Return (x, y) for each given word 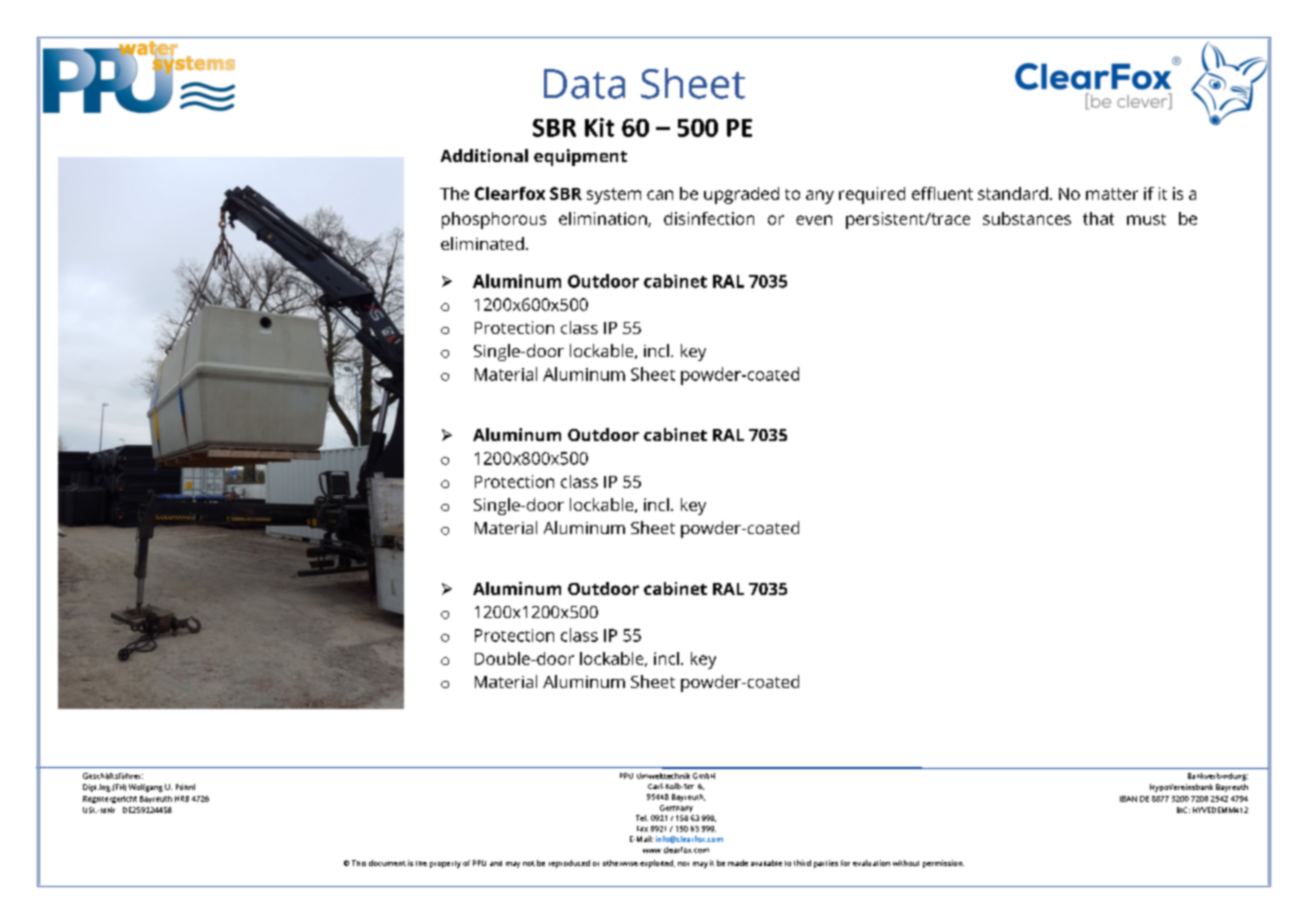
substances (1027, 218)
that (1098, 218)
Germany (676, 808)
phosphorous (494, 220)
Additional (484, 155)
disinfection (709, 218)
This (359, 863)
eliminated (482, 243)
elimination (604, 219)
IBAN (1128, 799)
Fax (642, 829)
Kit (599, 127)
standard (1013, 193)
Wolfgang (146, 788)
